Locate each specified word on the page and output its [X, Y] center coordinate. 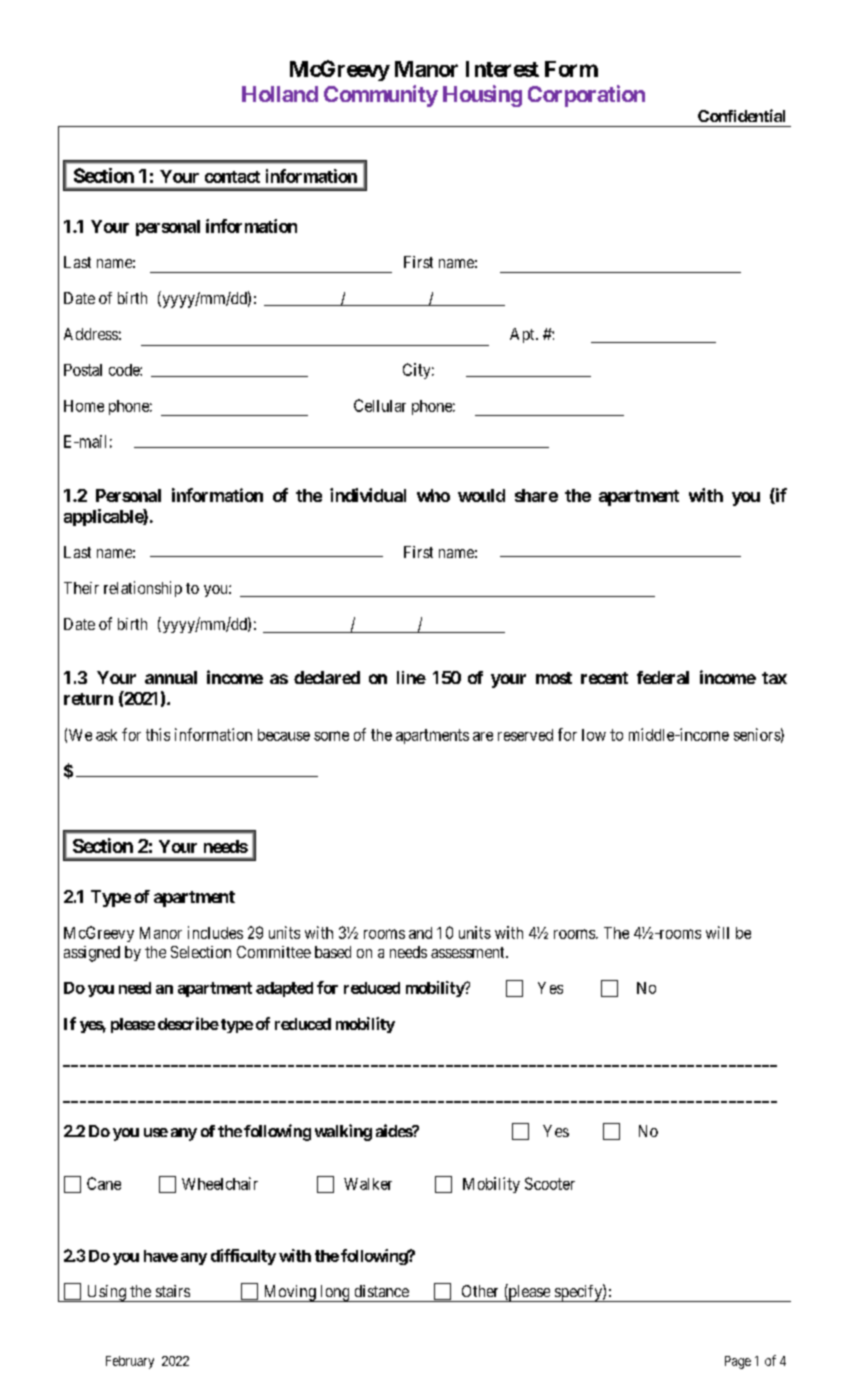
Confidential [741, 115]
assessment [469, 952]
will [717, 932]
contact [232, 177]
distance [382, 1291]
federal [663, 677]
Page [738, 1362]
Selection [201, 952]
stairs [173, 1291]
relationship [143, 589]
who [433, 495]
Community [381, 96]
